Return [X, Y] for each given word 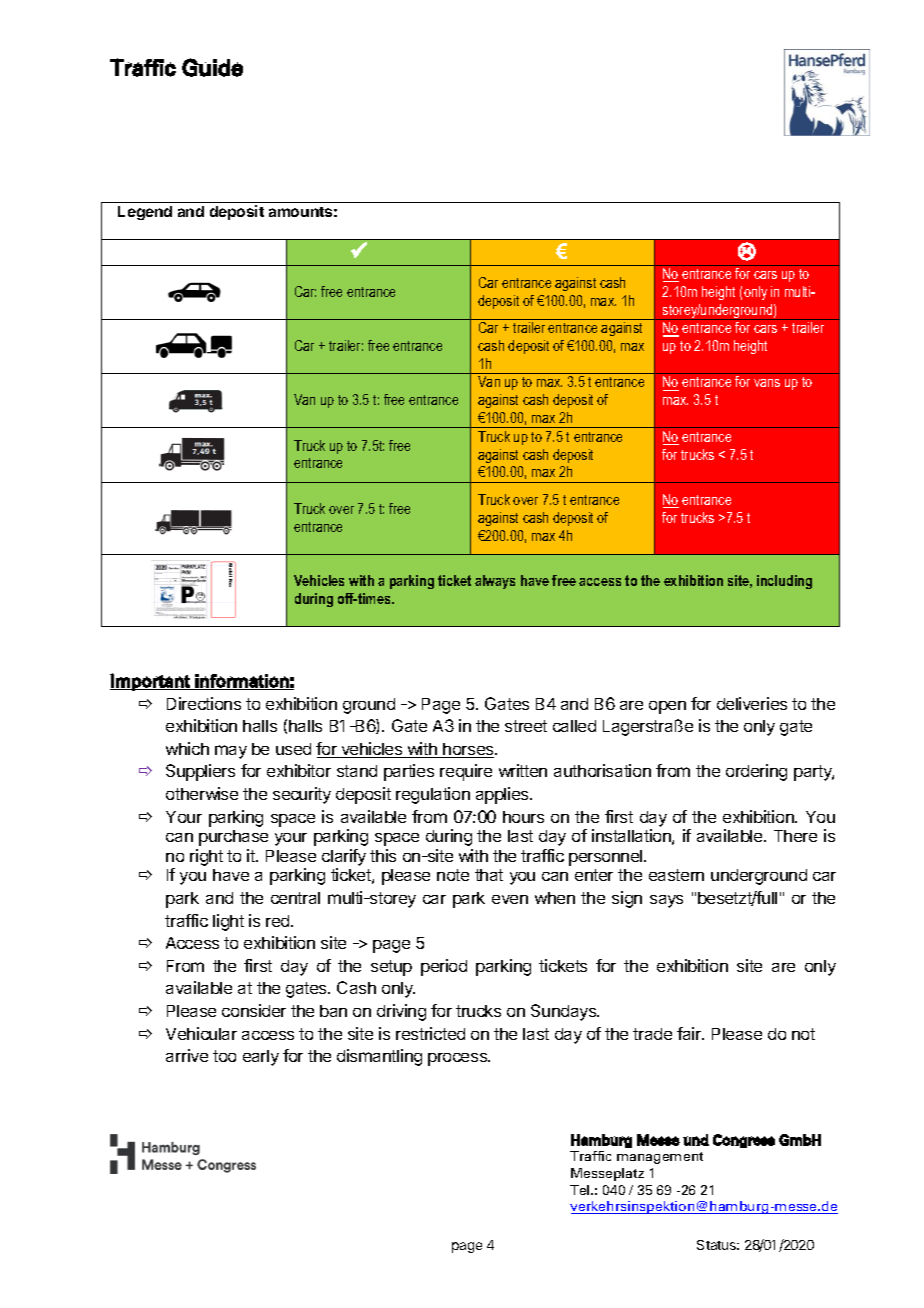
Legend [145, 213]
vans [767, 383]
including [784, 582]
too [224, 1056]
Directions [204, 703]
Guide [212, 67]
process [458, 1059]
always [495, 582]
